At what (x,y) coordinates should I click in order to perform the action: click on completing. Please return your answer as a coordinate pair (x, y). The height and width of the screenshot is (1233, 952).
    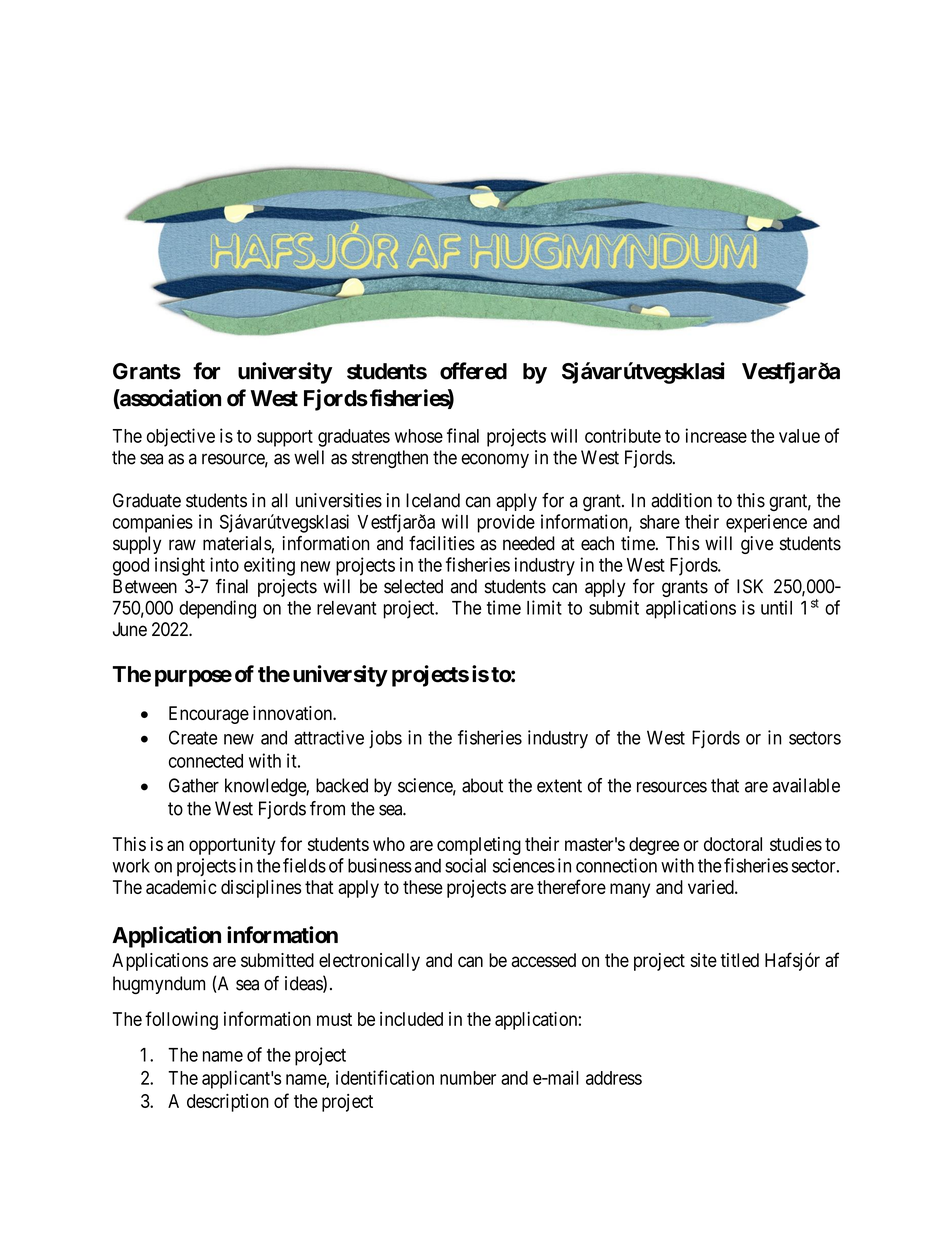
    Looking at the image, I should click on (479, 846).
